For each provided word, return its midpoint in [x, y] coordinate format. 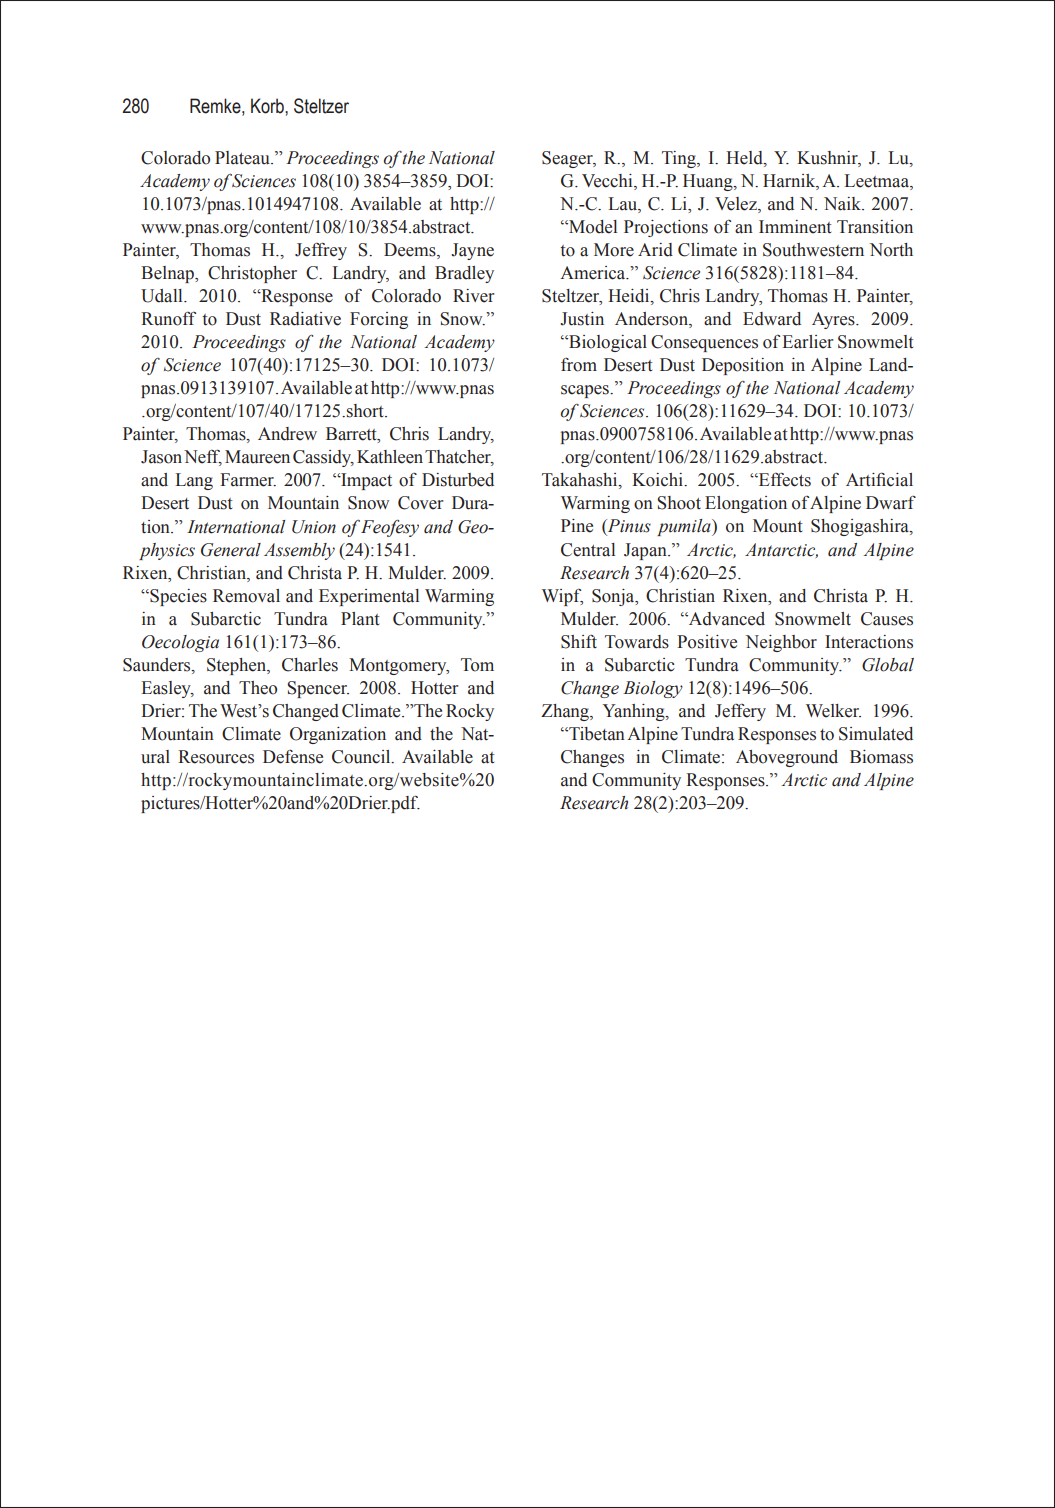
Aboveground [787, 758]
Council [362, 757]
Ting [680, 159]
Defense [293, 757]
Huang [709, 182]
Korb [268, 106]
